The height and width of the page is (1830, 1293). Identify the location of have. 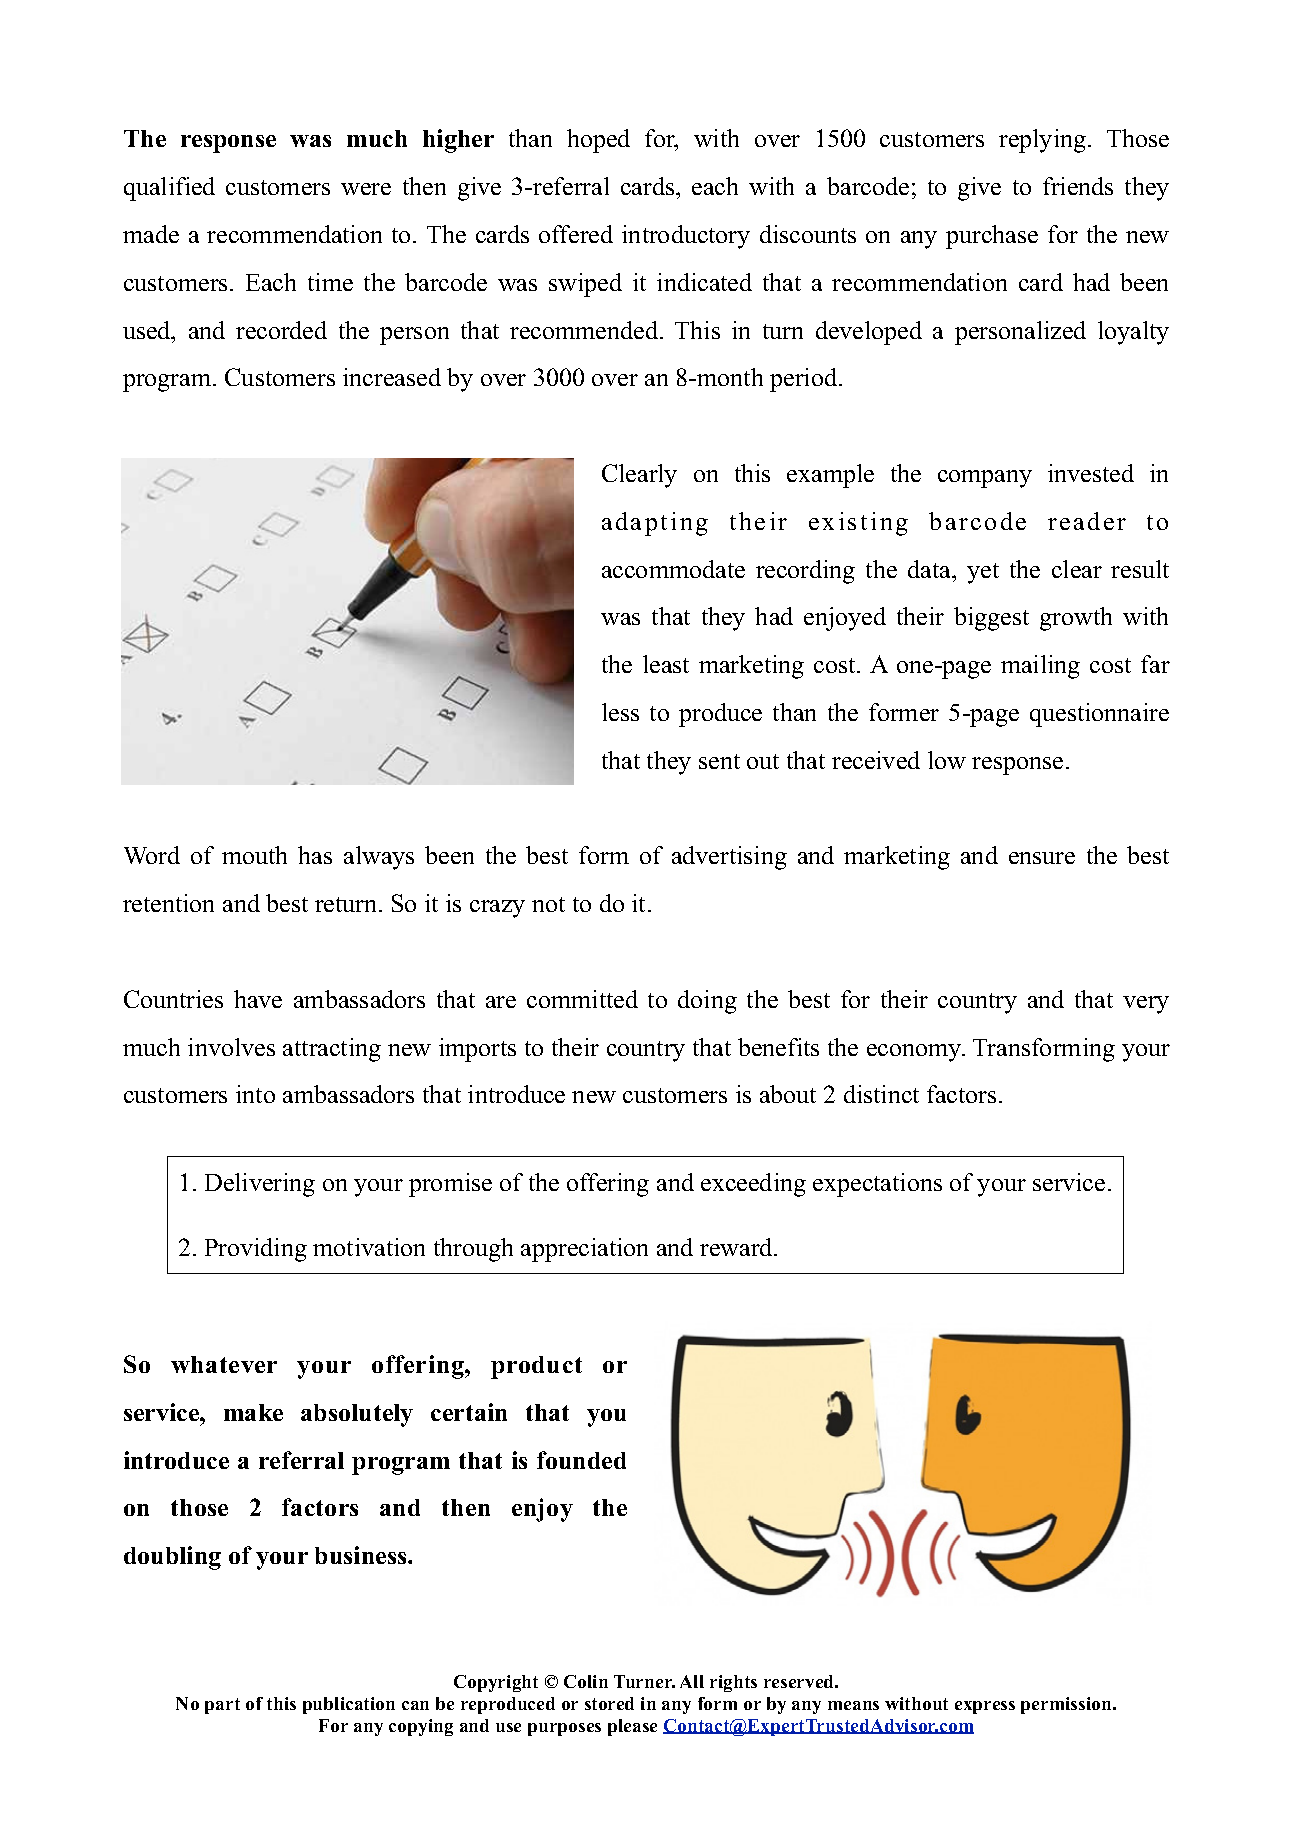
(258, 999).
